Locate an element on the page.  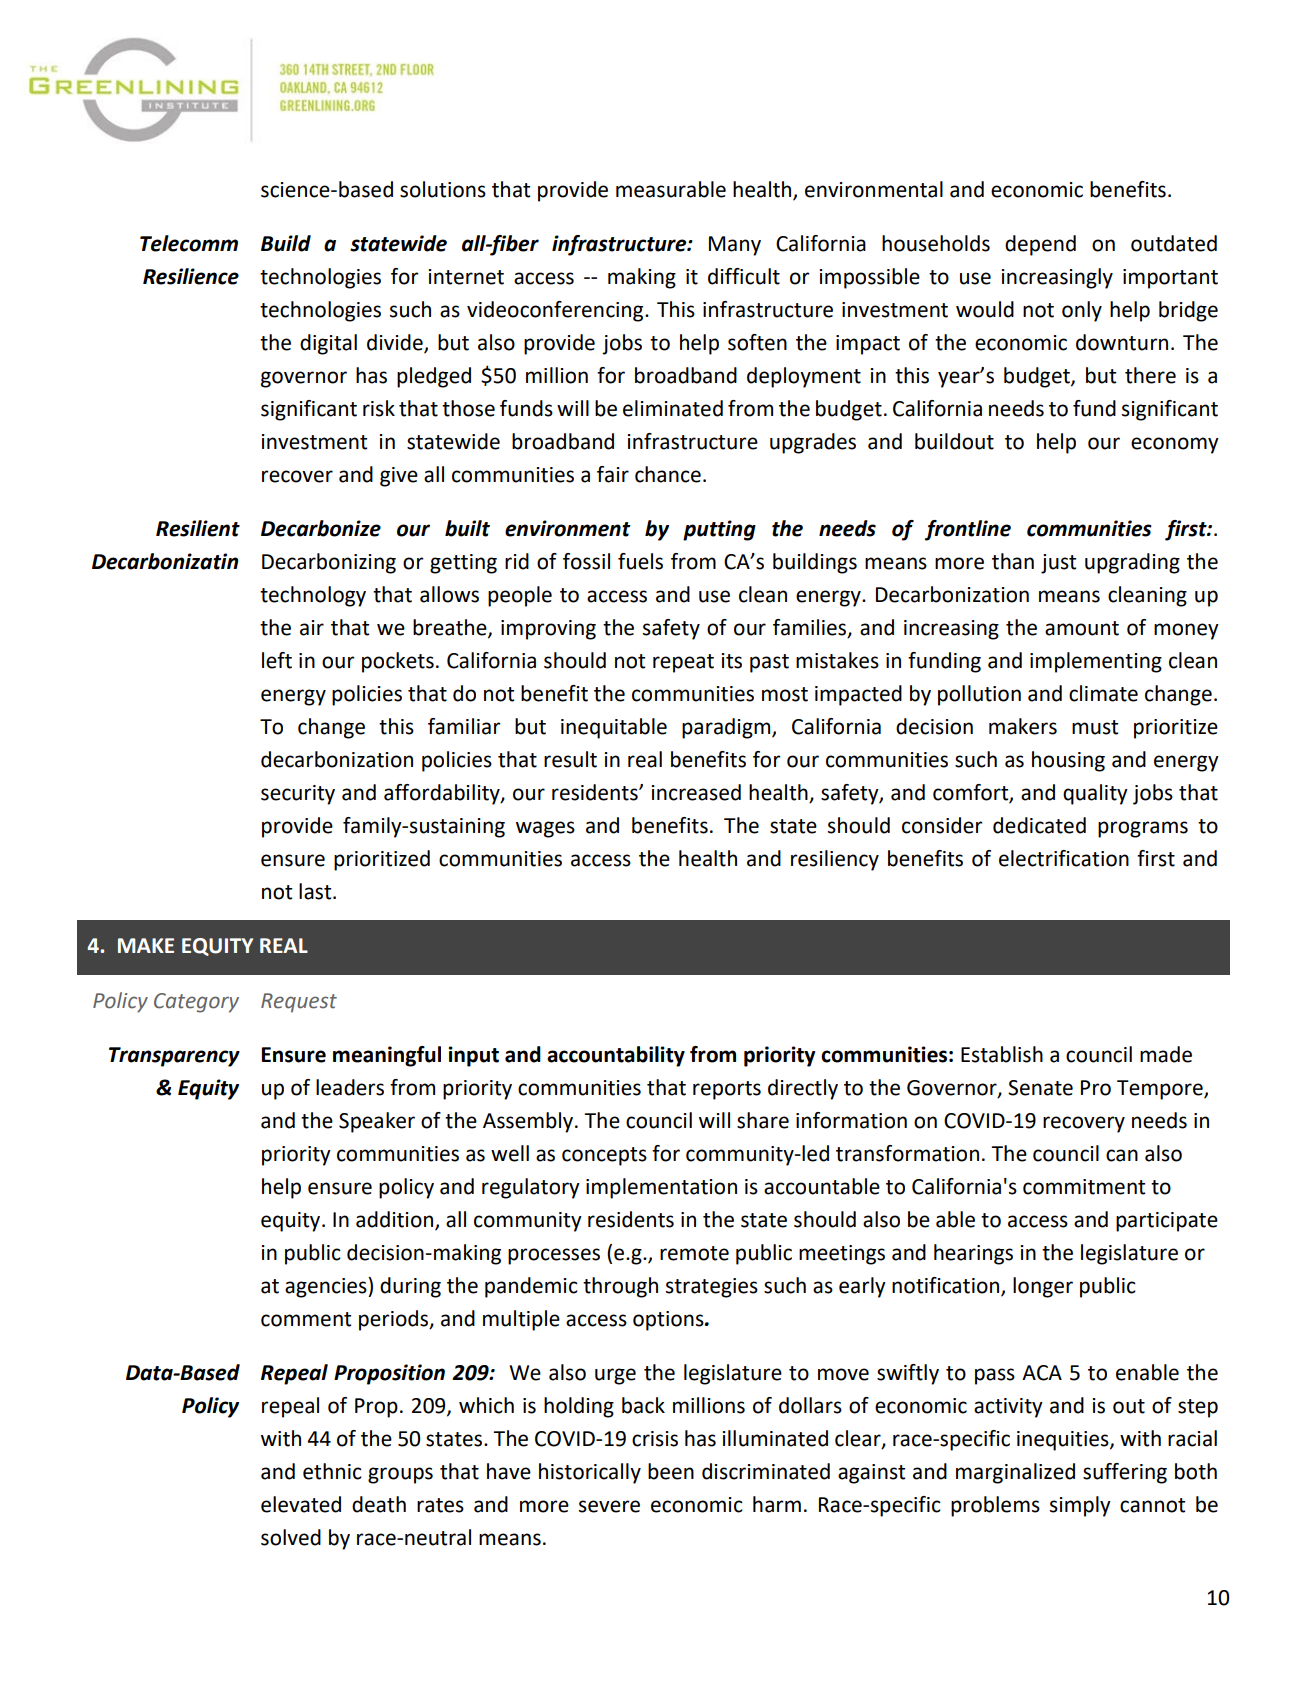
Many is located at coordinates (735, 246).
